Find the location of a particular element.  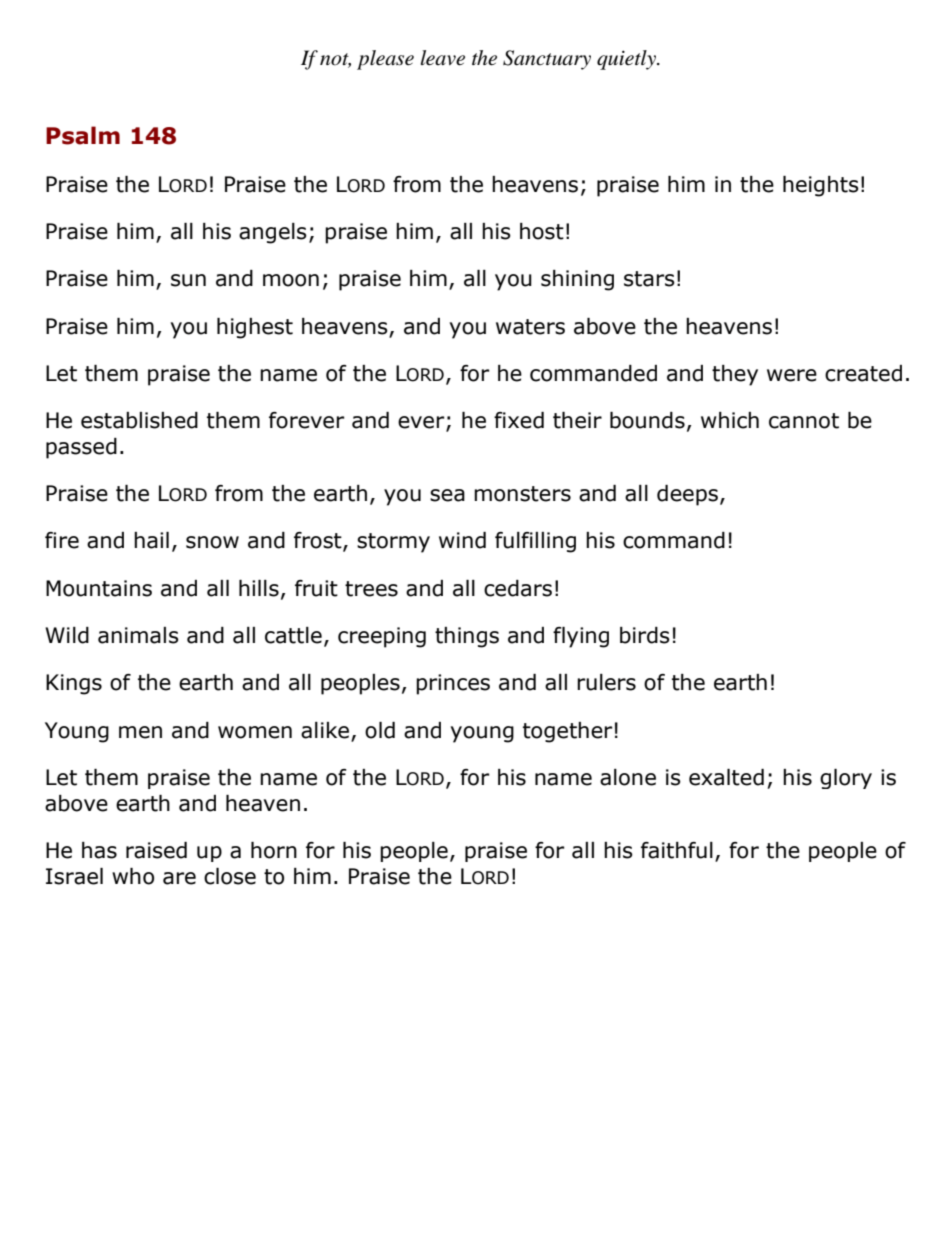

leave is located at coordinates (443, 58).
